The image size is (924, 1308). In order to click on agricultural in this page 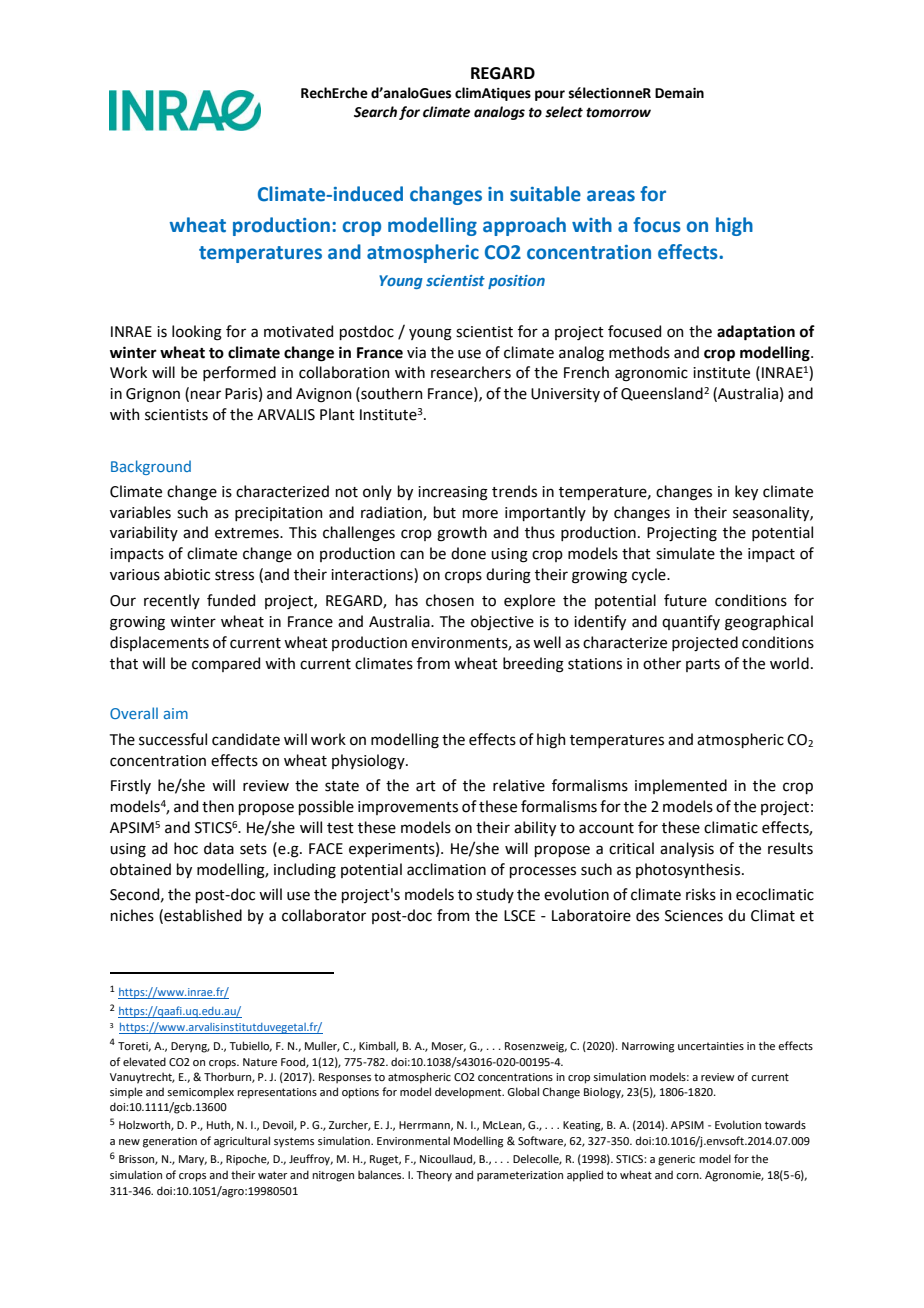, I will do `click(242, 1142)`.
